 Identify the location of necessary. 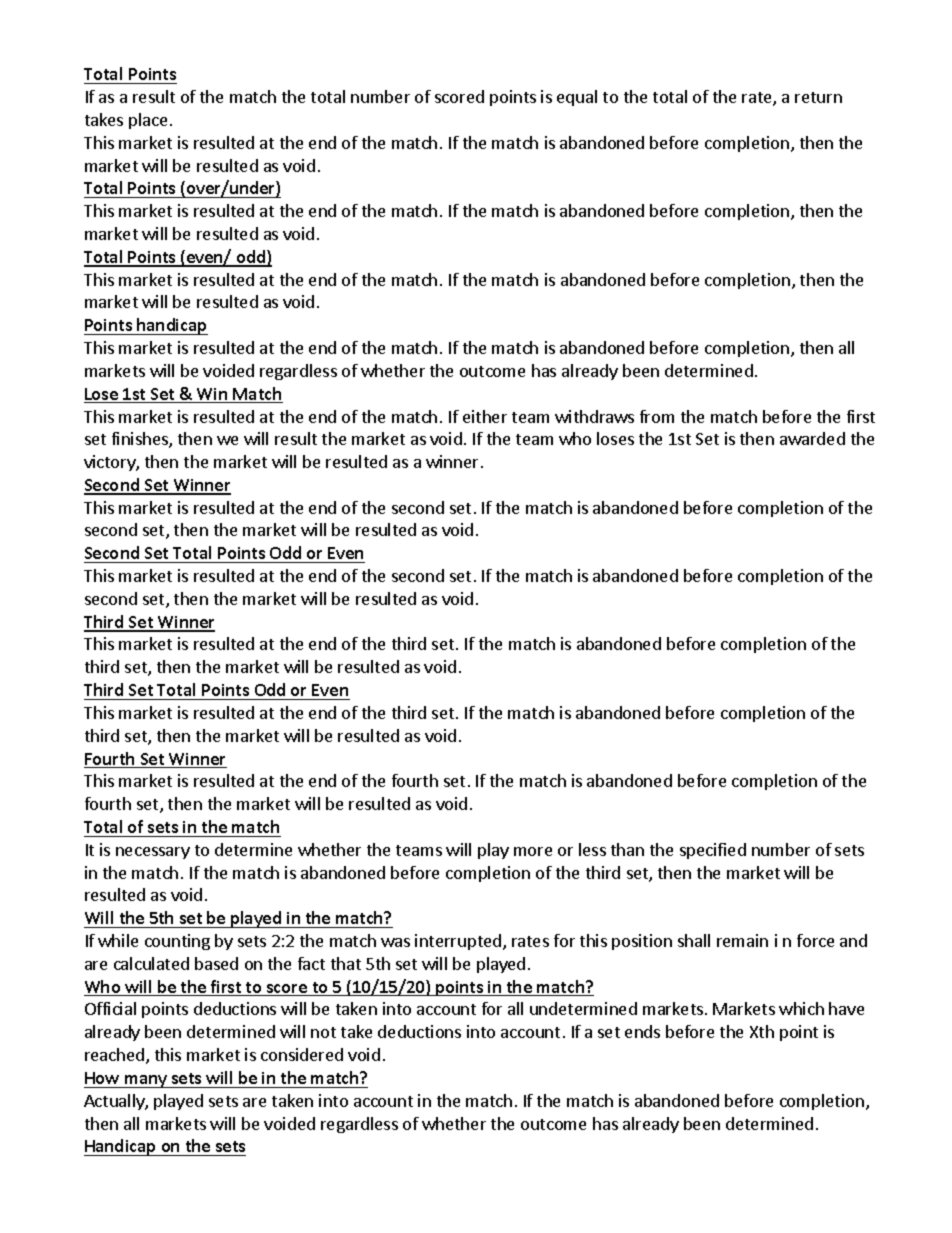
(153, 853).
